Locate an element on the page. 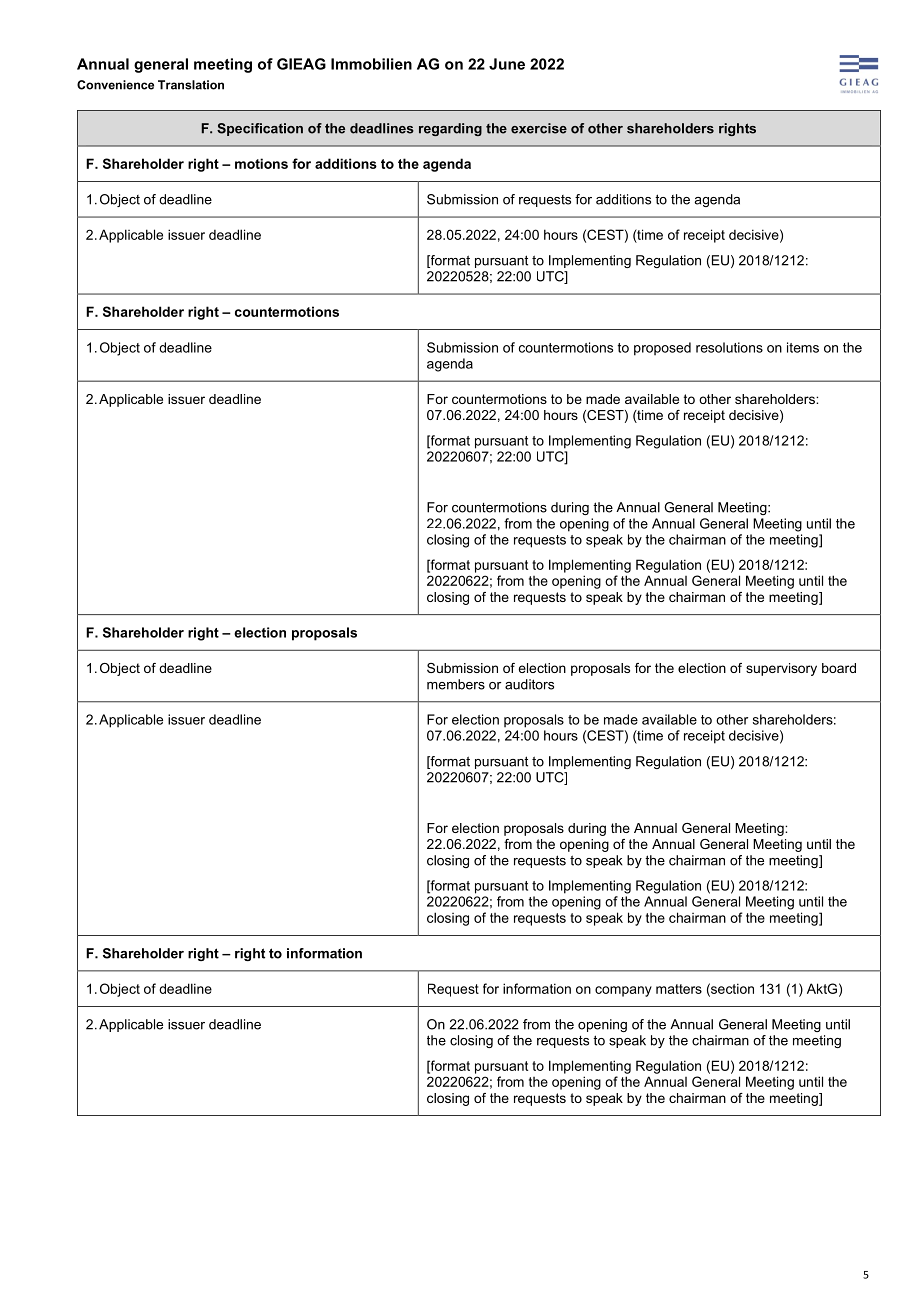 The width and height of the document is (924, 1308). proposed is located at coordinates (662, 349).
